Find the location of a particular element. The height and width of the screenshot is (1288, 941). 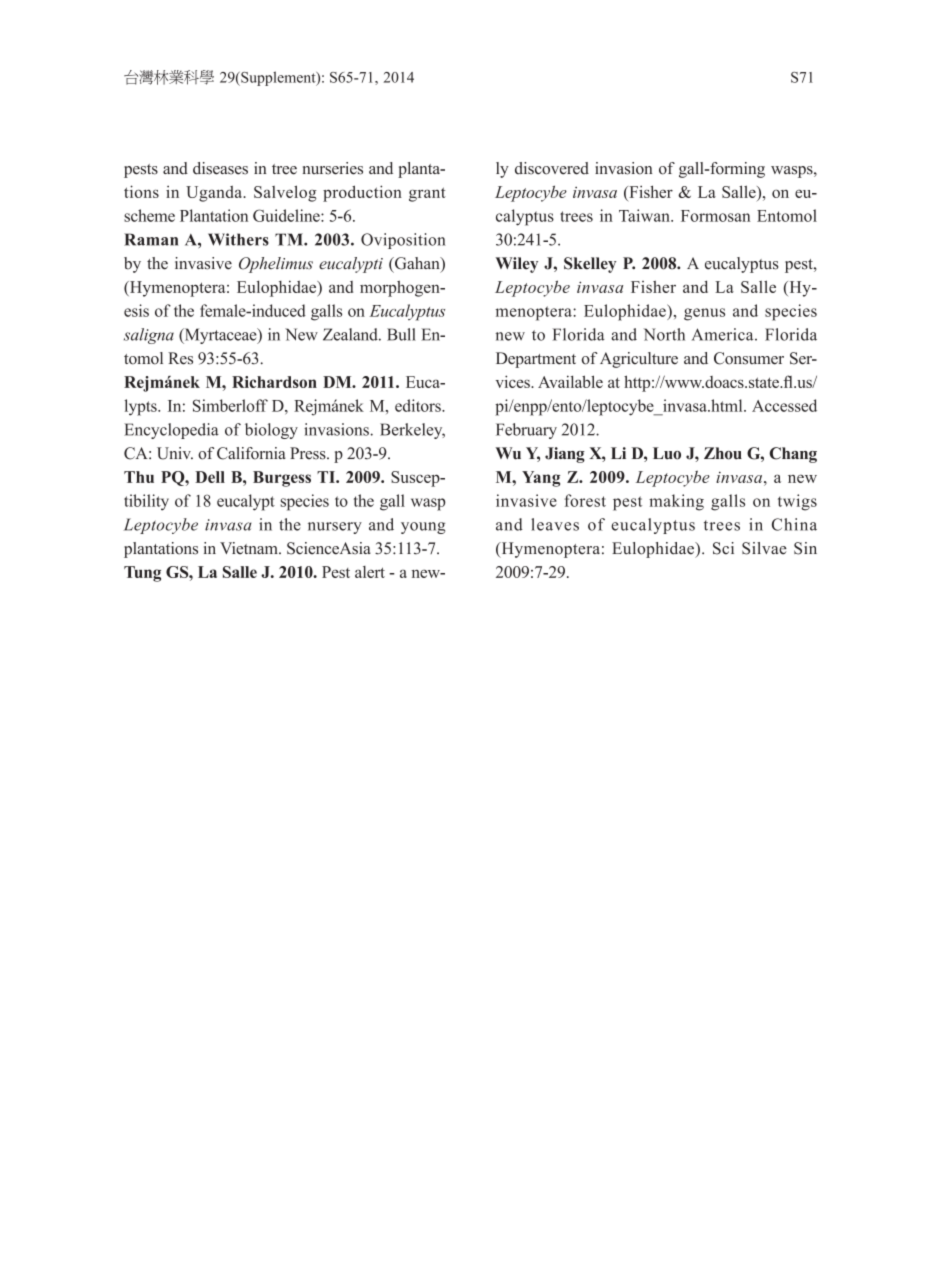

Withers is located at coordinates (238, 239).
